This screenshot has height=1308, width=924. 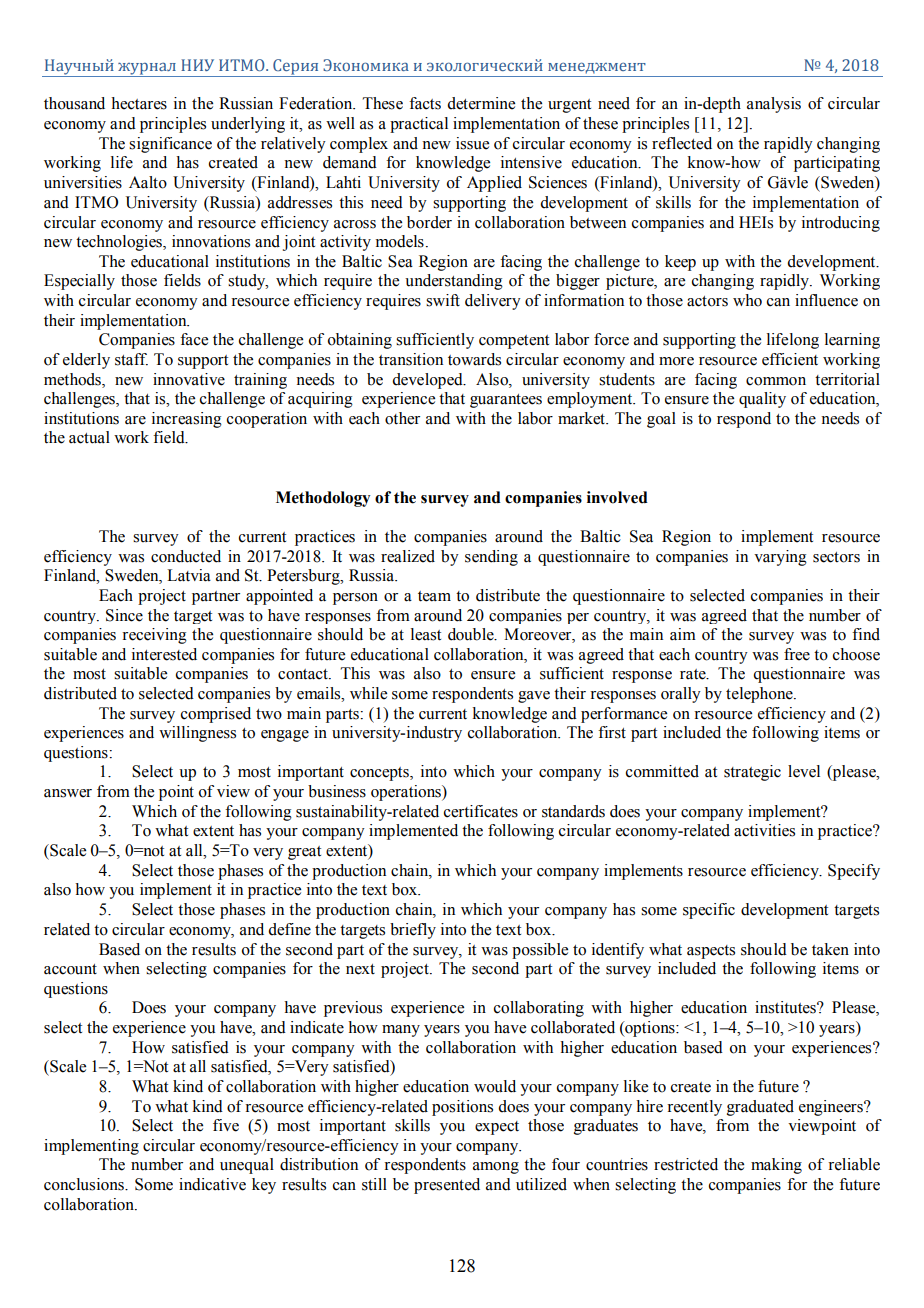 I want to click on significance, so click(x=170, y=145).
